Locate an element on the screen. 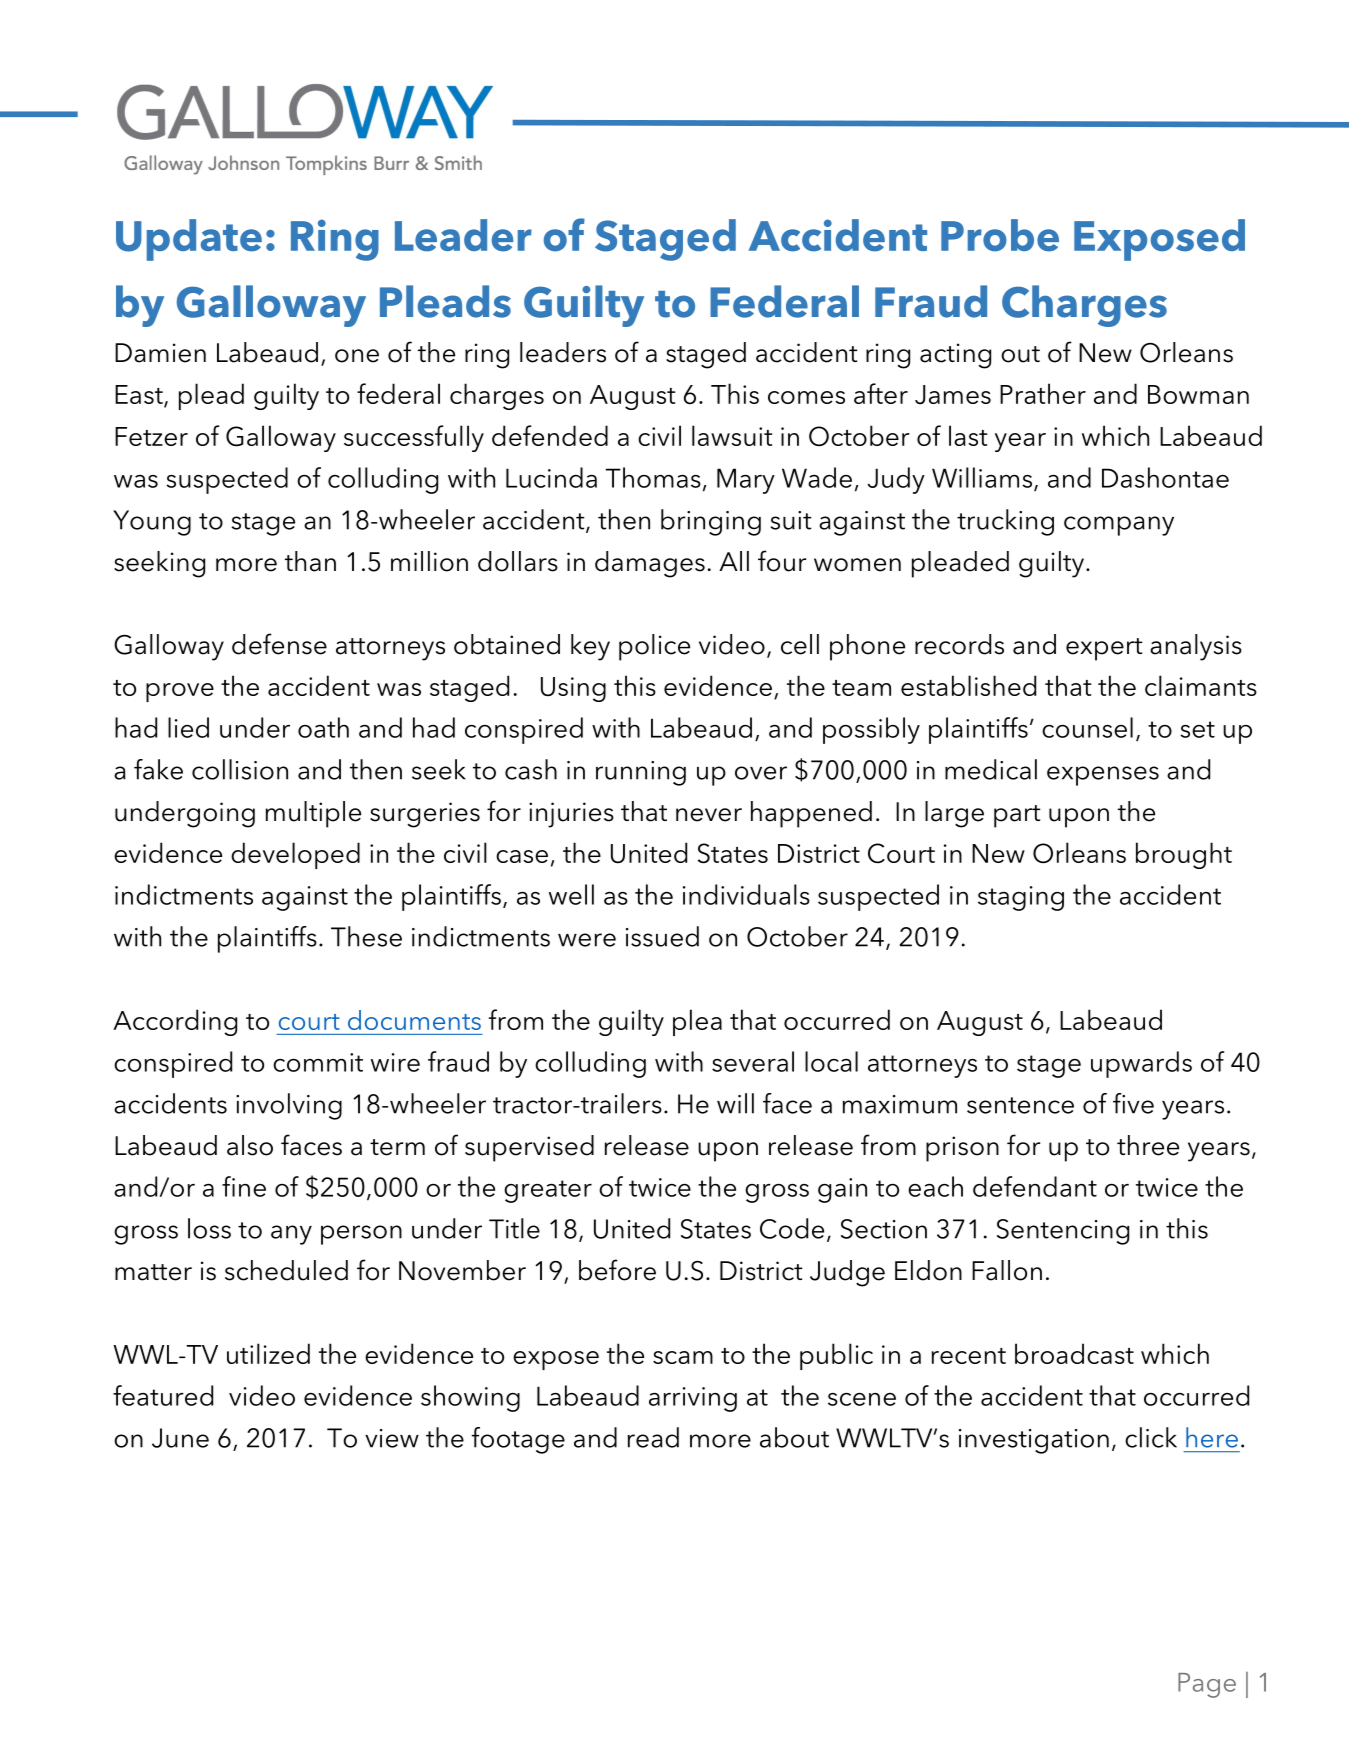 This screenshot has width=1349, height=1746. June is located at coordinates (180, 1438).
